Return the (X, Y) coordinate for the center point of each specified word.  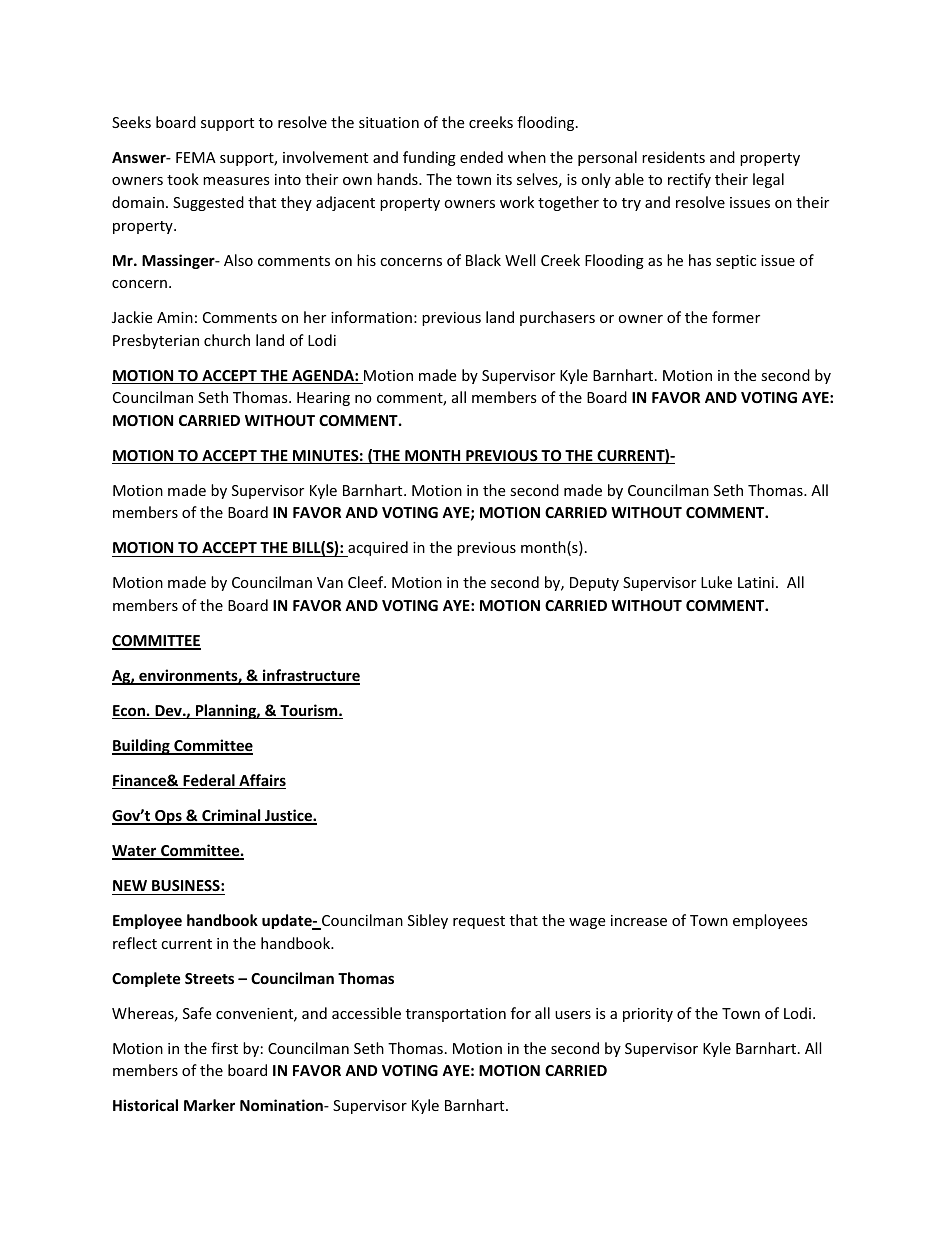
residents (673, 157)
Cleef (367, 582)
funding (429, 158)
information (371, 317)
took (183, 179)
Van (330, 582)
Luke (716, 582)
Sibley (428, 921)
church (227, 340)
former (736, 317)
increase (639, 920)
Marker (209, 1105)
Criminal (231, 816)
